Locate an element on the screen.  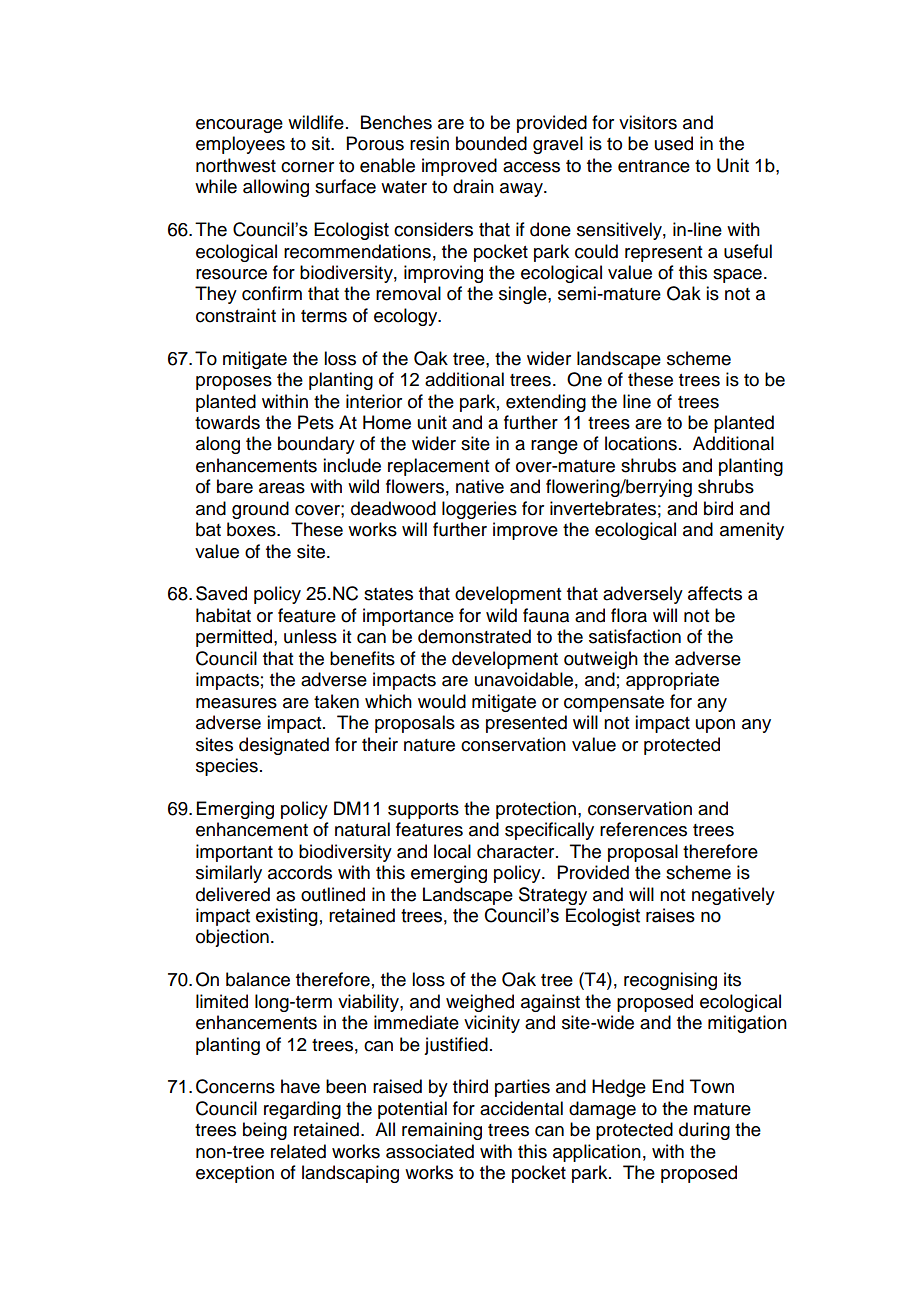
used is located at coordinates (674, 143).
